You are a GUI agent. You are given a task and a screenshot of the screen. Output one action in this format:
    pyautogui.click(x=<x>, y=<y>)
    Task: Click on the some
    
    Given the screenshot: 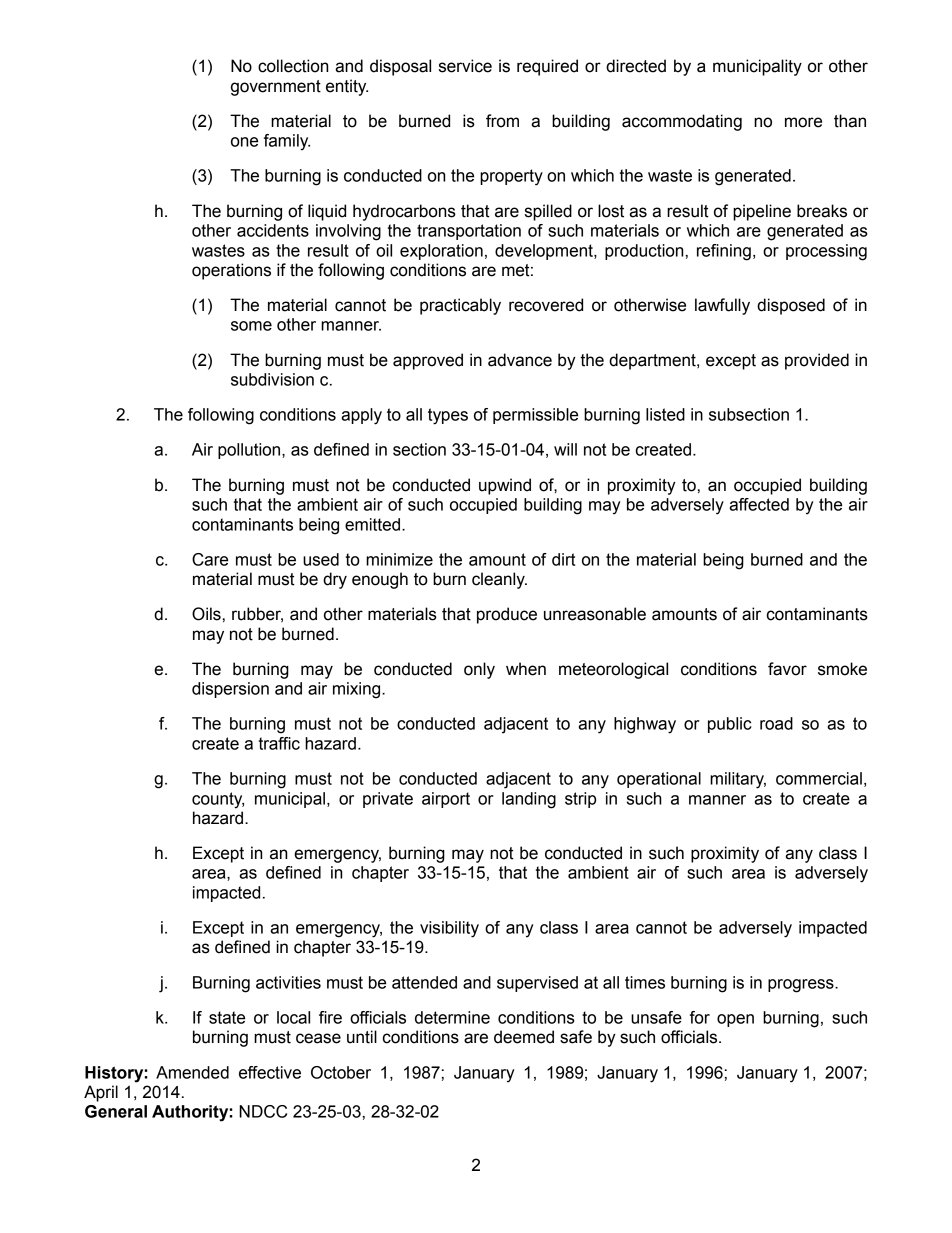 What is the action you would take?
    pyautogui.click(x=251, y=326)
